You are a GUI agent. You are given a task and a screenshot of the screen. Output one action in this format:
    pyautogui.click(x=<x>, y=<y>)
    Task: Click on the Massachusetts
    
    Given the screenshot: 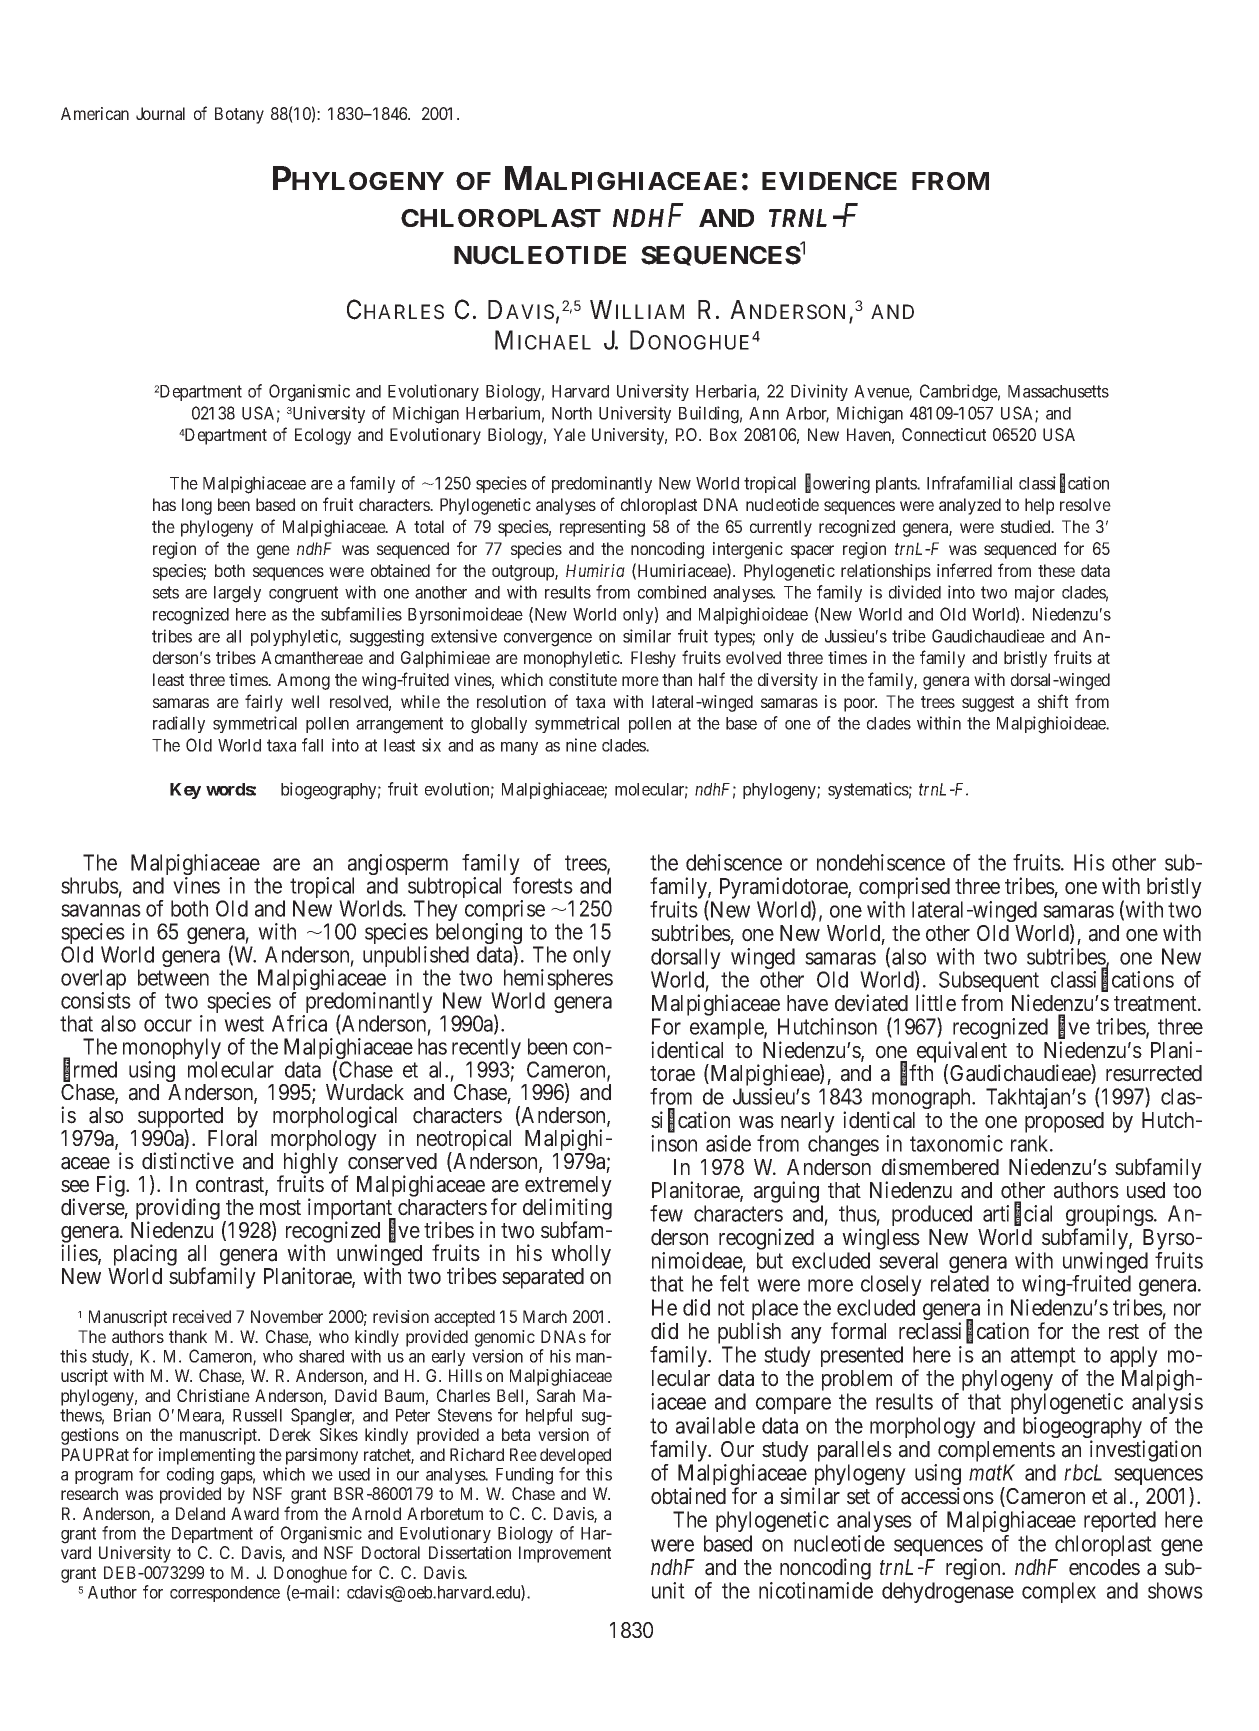 What is the action you would take?
    pyautogui.click(x=1058, y=391)
